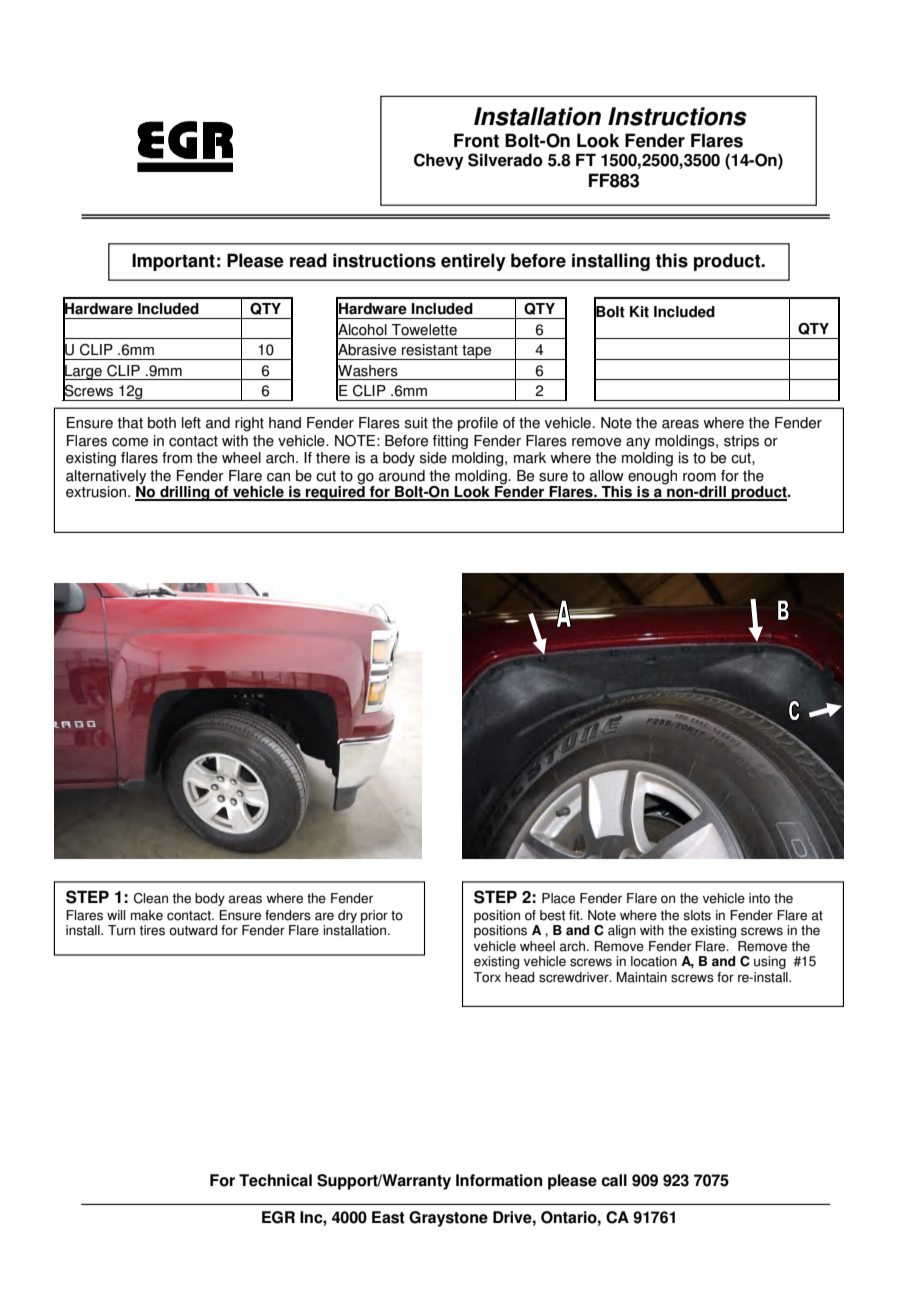 This page has width=924, height=1308. What do you see at coordinates (388, 1217) in the page?
I see `East` at bounding box center [388, 1217].
